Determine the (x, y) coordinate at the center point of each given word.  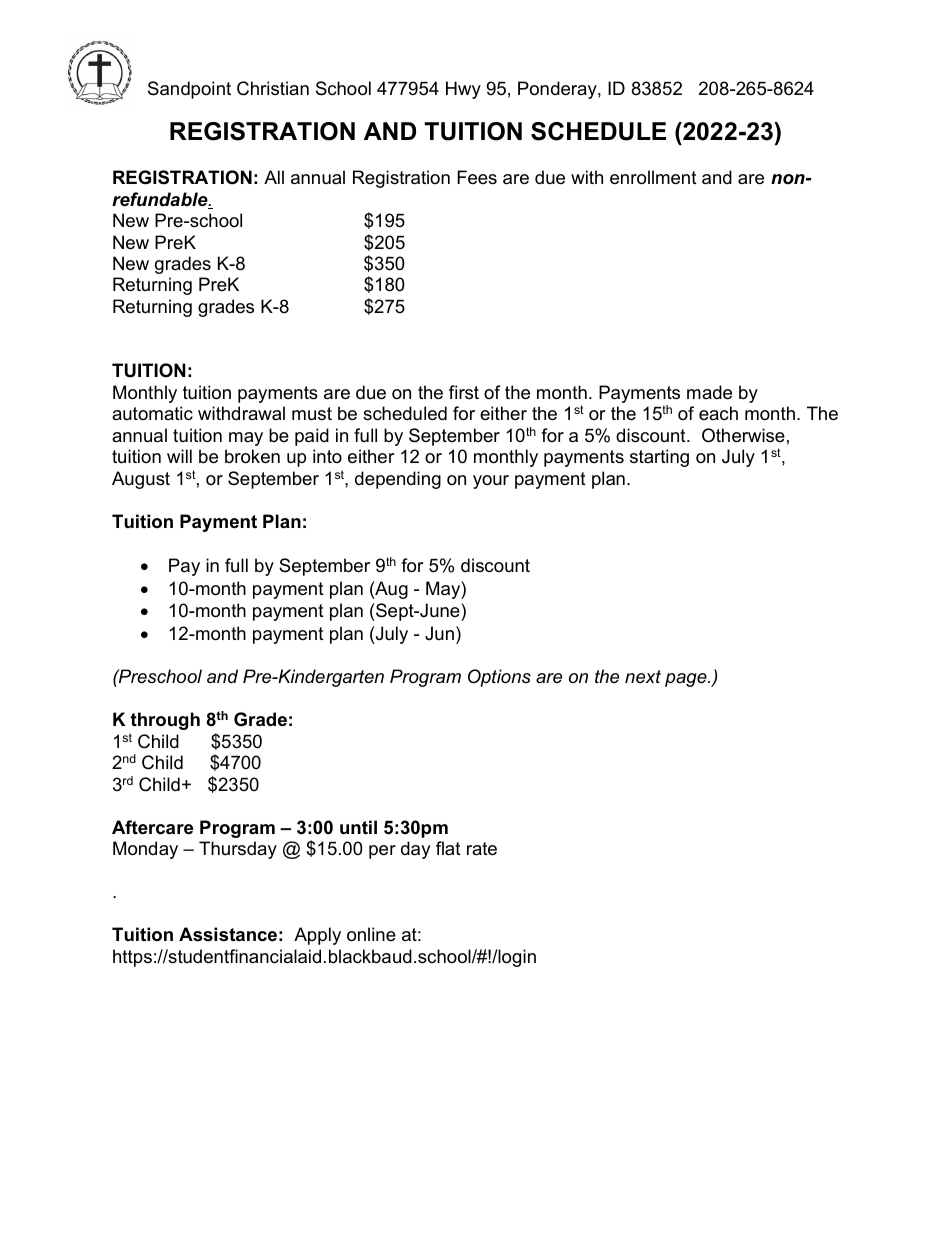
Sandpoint (189, 90)
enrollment (653, 177)
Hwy (463, 90)
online (371, 934)
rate (482, 849)
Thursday (238, 850)
